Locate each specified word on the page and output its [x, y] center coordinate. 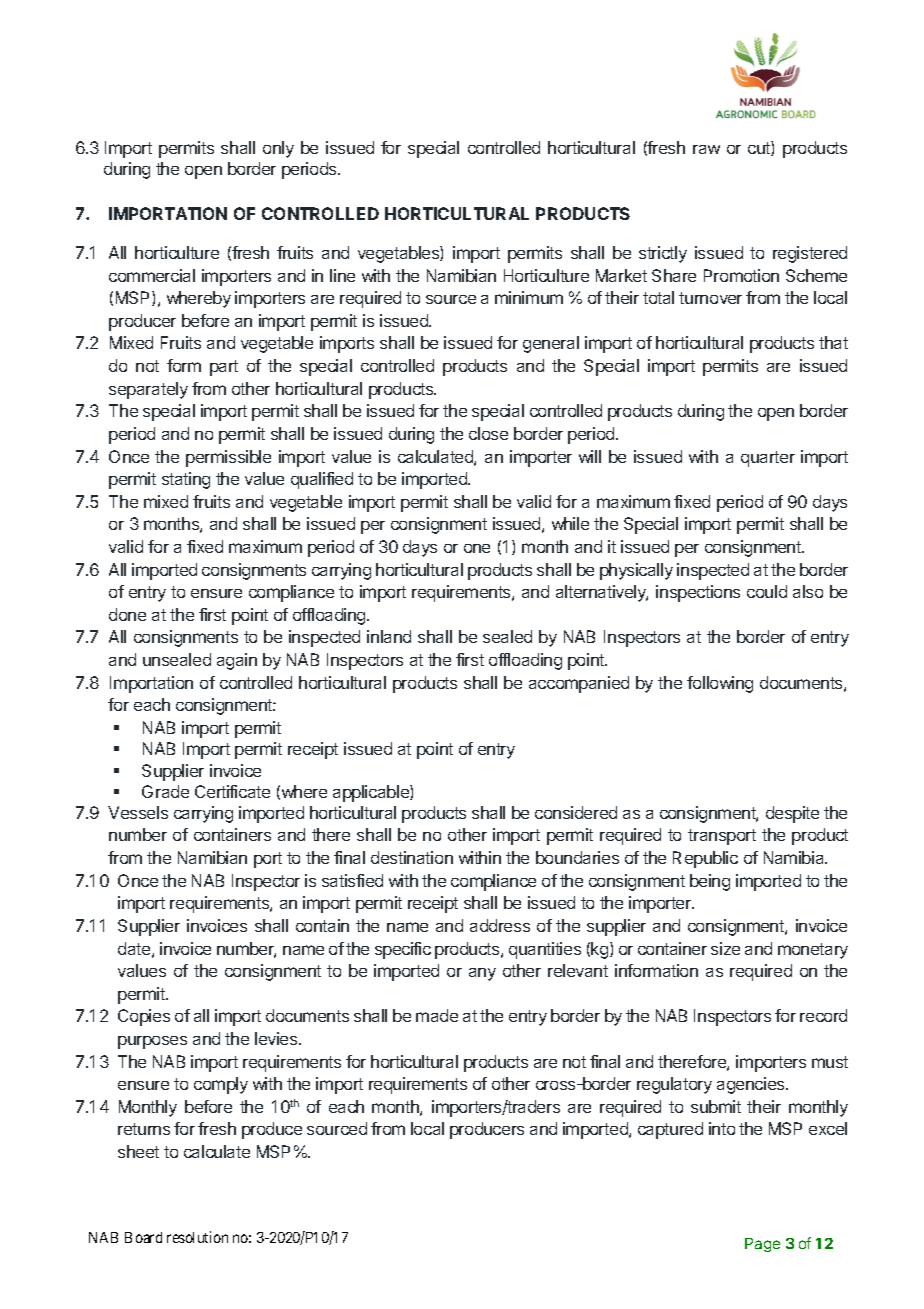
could [767, 591]
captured [670, 1130]
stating [186, 480]
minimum [529, 297]
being [710, 882]
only [278, 149]
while [570, 523]
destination [412, 857]
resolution [197, 1237]
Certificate [232, 791]
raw [706, 149]
